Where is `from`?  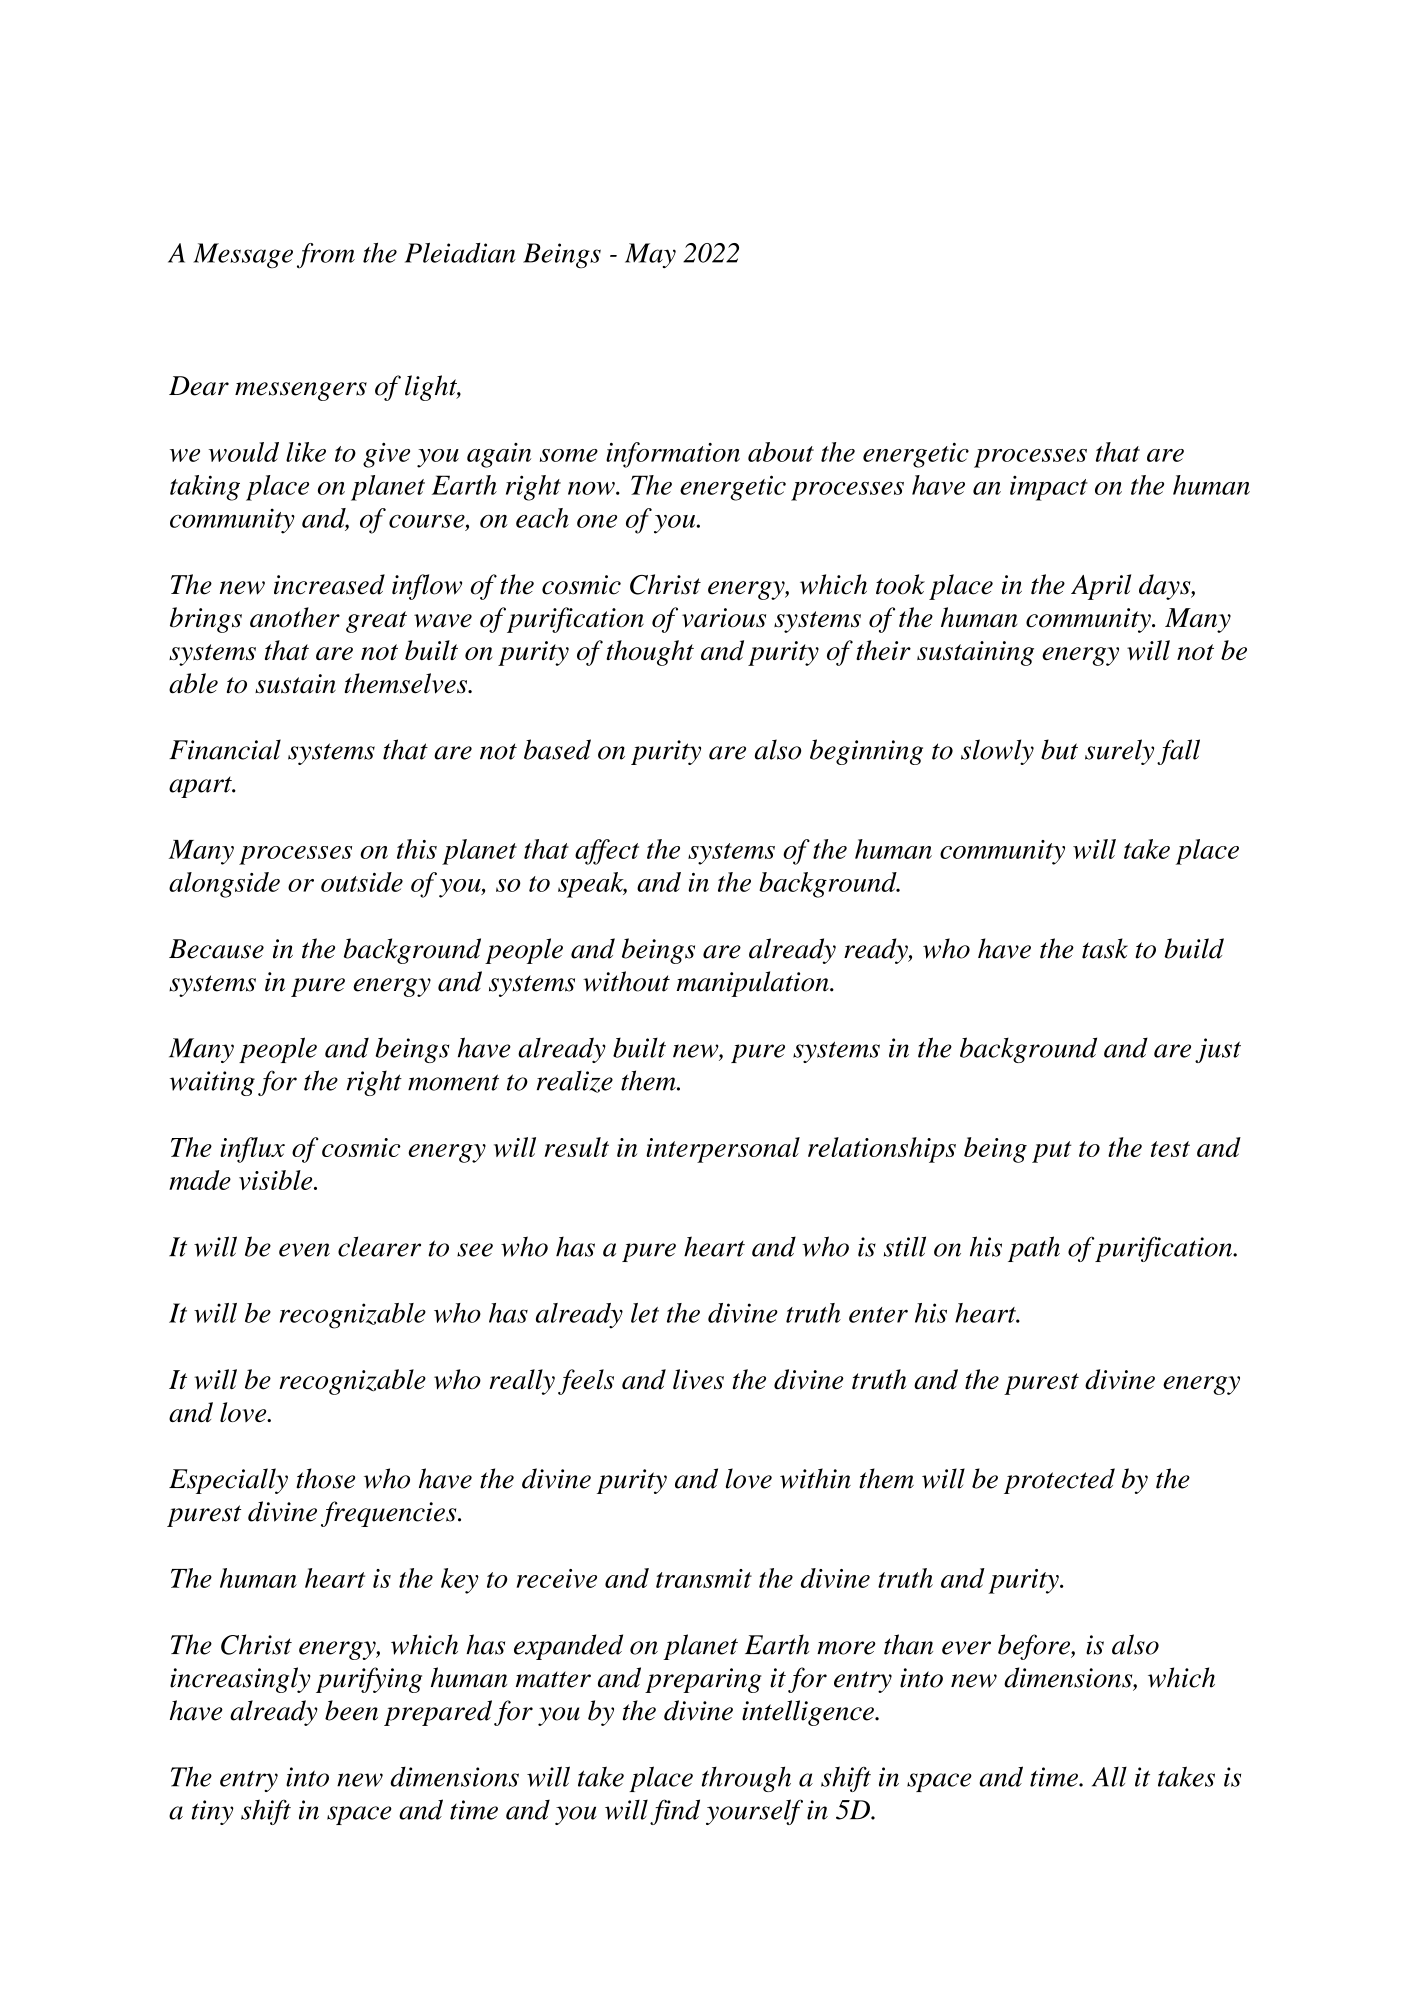
from is located at coordinates (326, 256).
